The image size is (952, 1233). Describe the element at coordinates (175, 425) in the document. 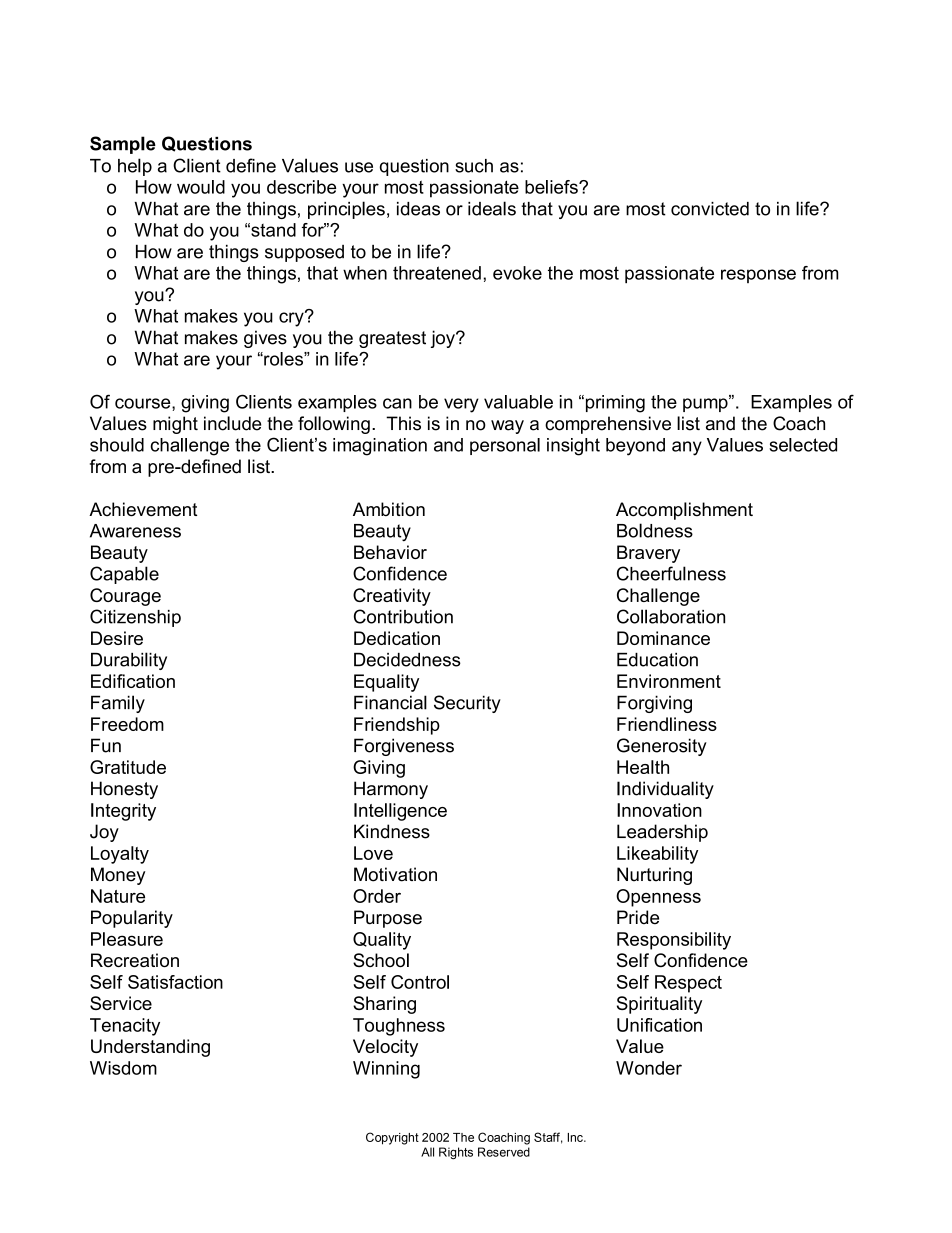

I see `might` at that location.
